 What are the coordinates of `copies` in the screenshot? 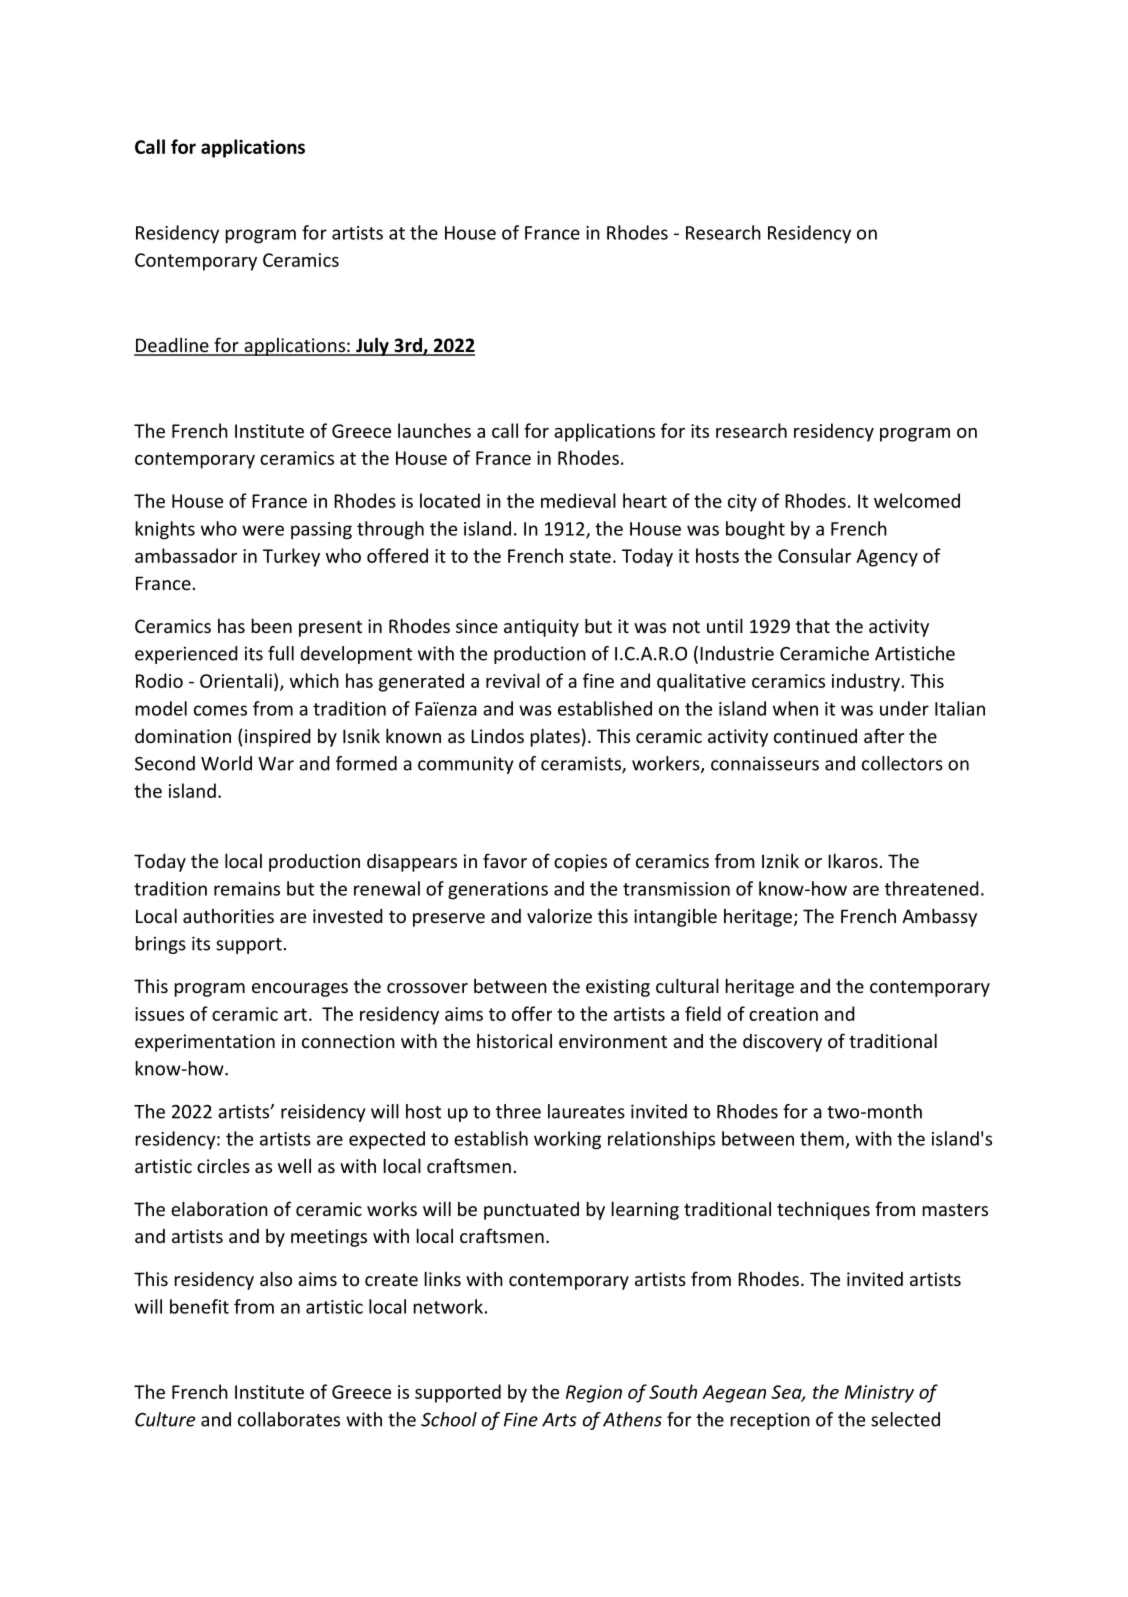 It's located at (580, 863).
